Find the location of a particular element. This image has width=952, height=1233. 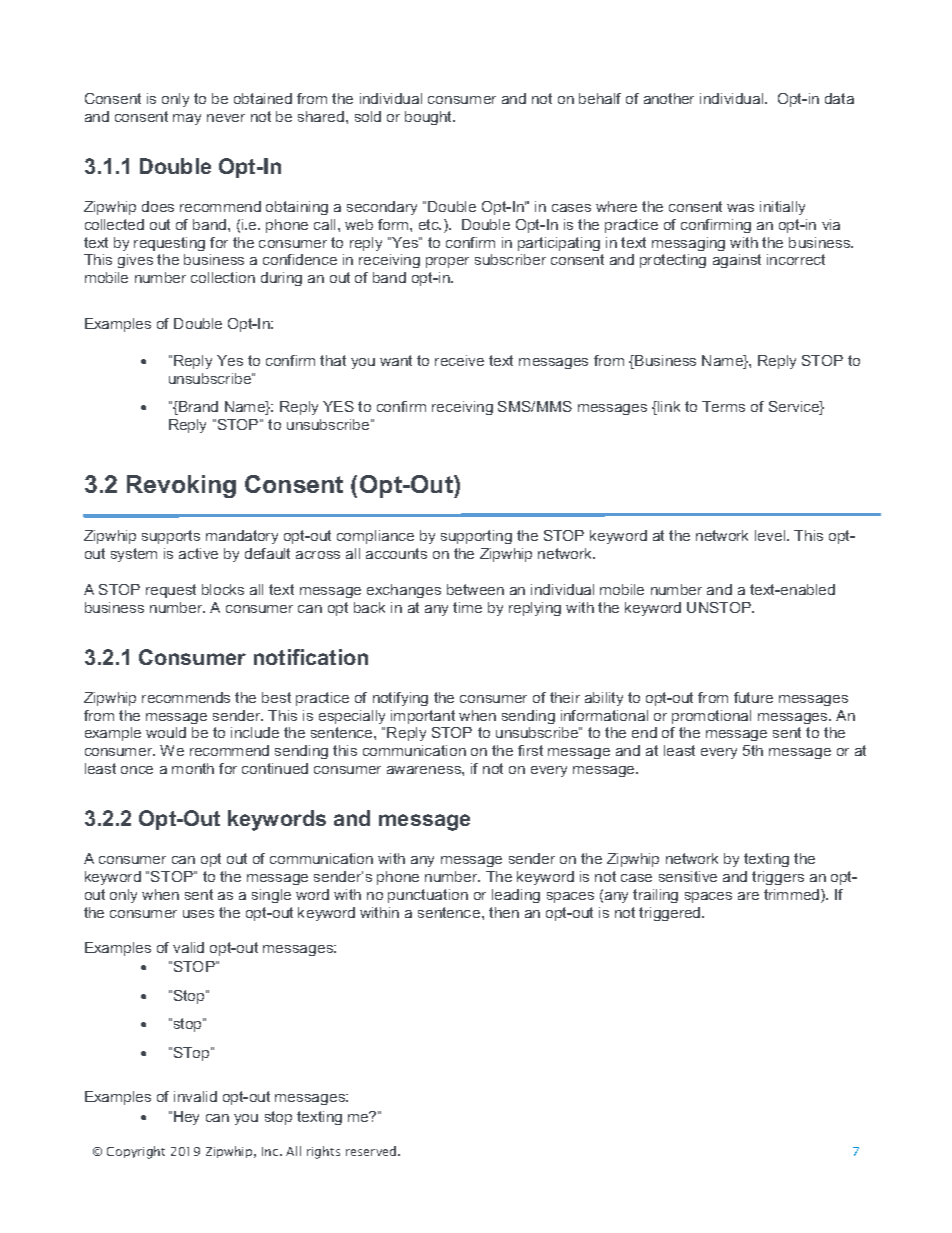

would is located at coordinates (166, 732).
